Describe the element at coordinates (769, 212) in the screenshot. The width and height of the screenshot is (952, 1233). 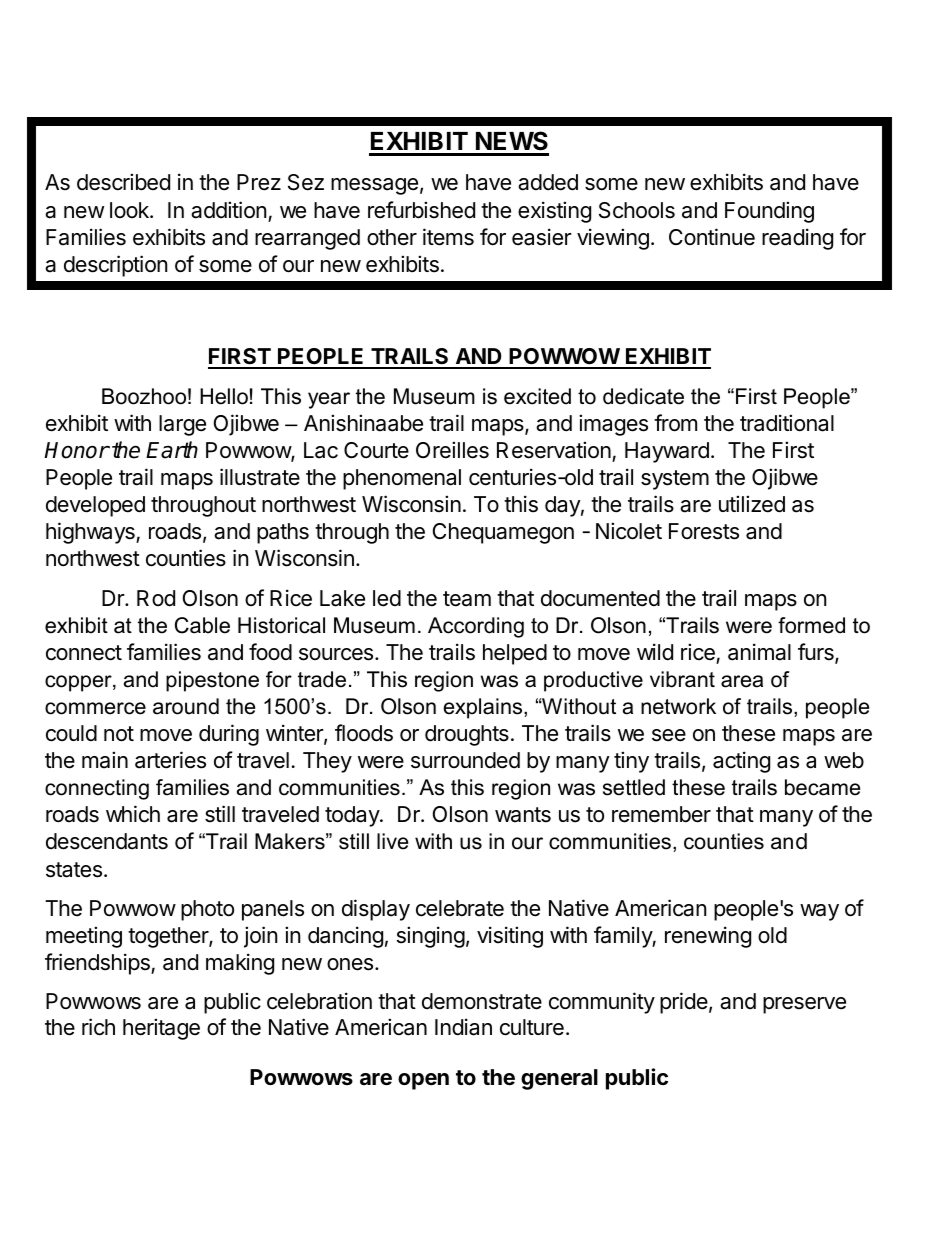
I see `Founding` at that location.
